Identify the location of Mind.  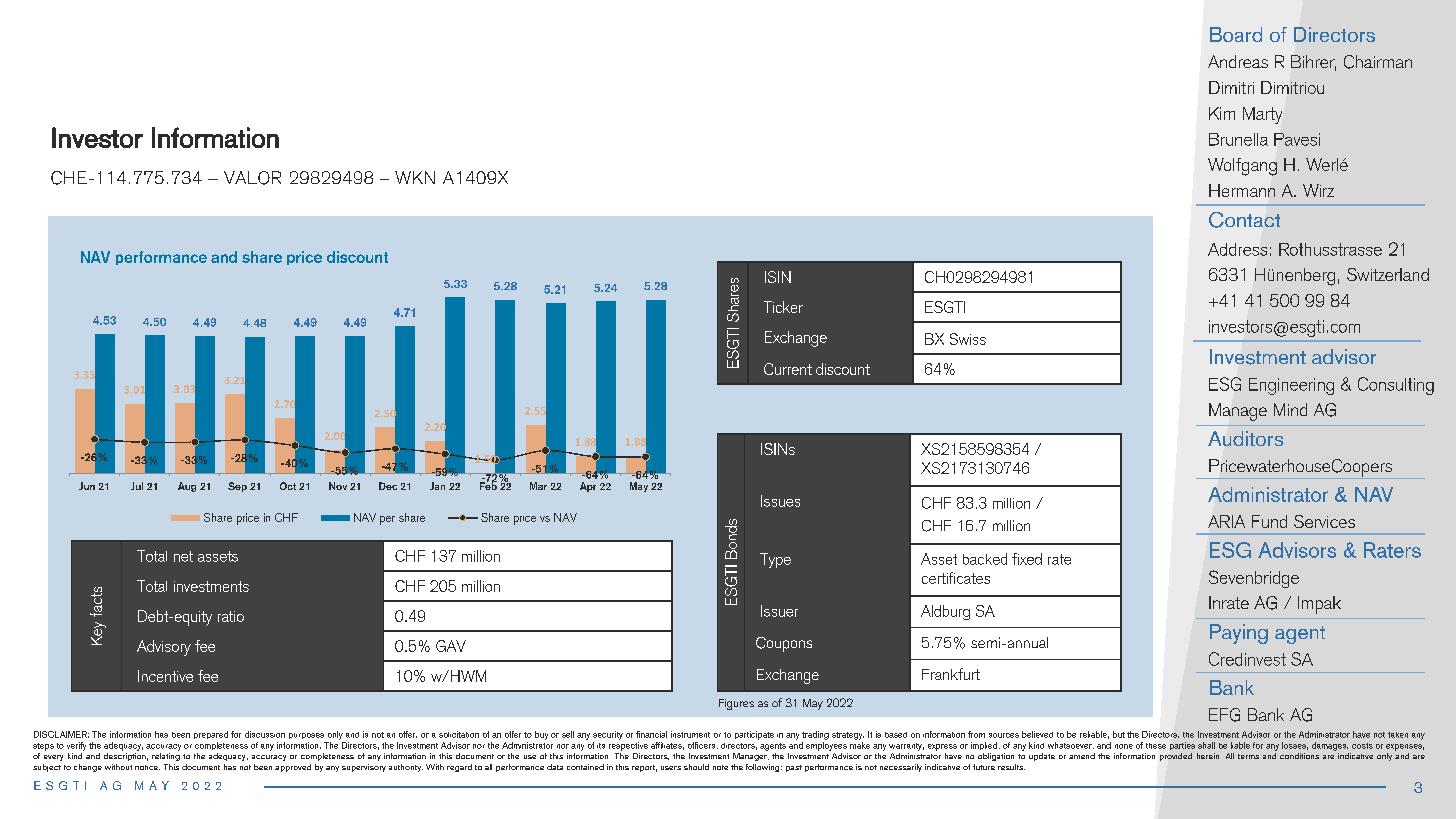
(1290, 409).
